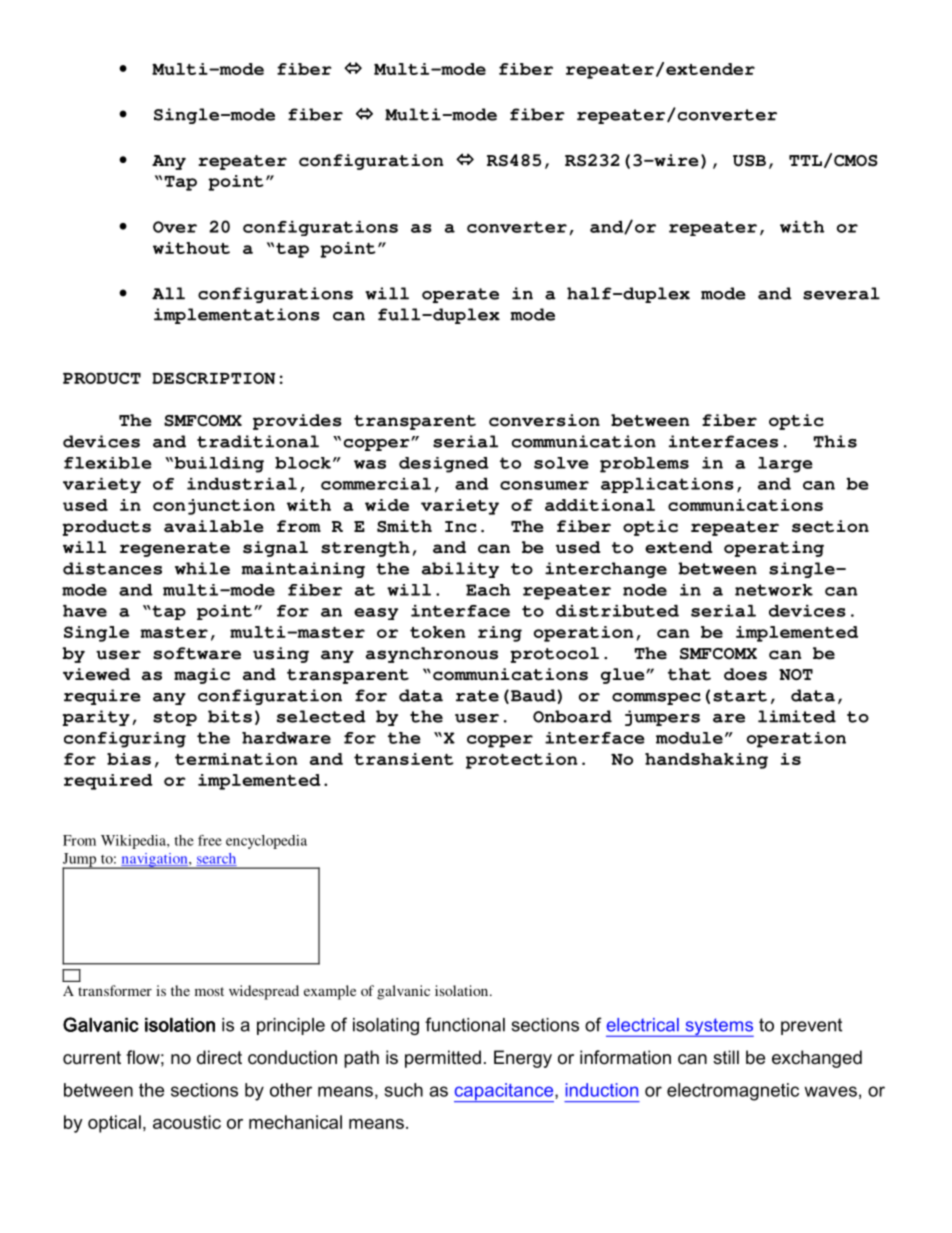 This screenshot has width=952, height=1233. What do you see at coordinates (505, 1092) in the screenshot?
I see `capacitance` at bounding box center [505, 1092].
